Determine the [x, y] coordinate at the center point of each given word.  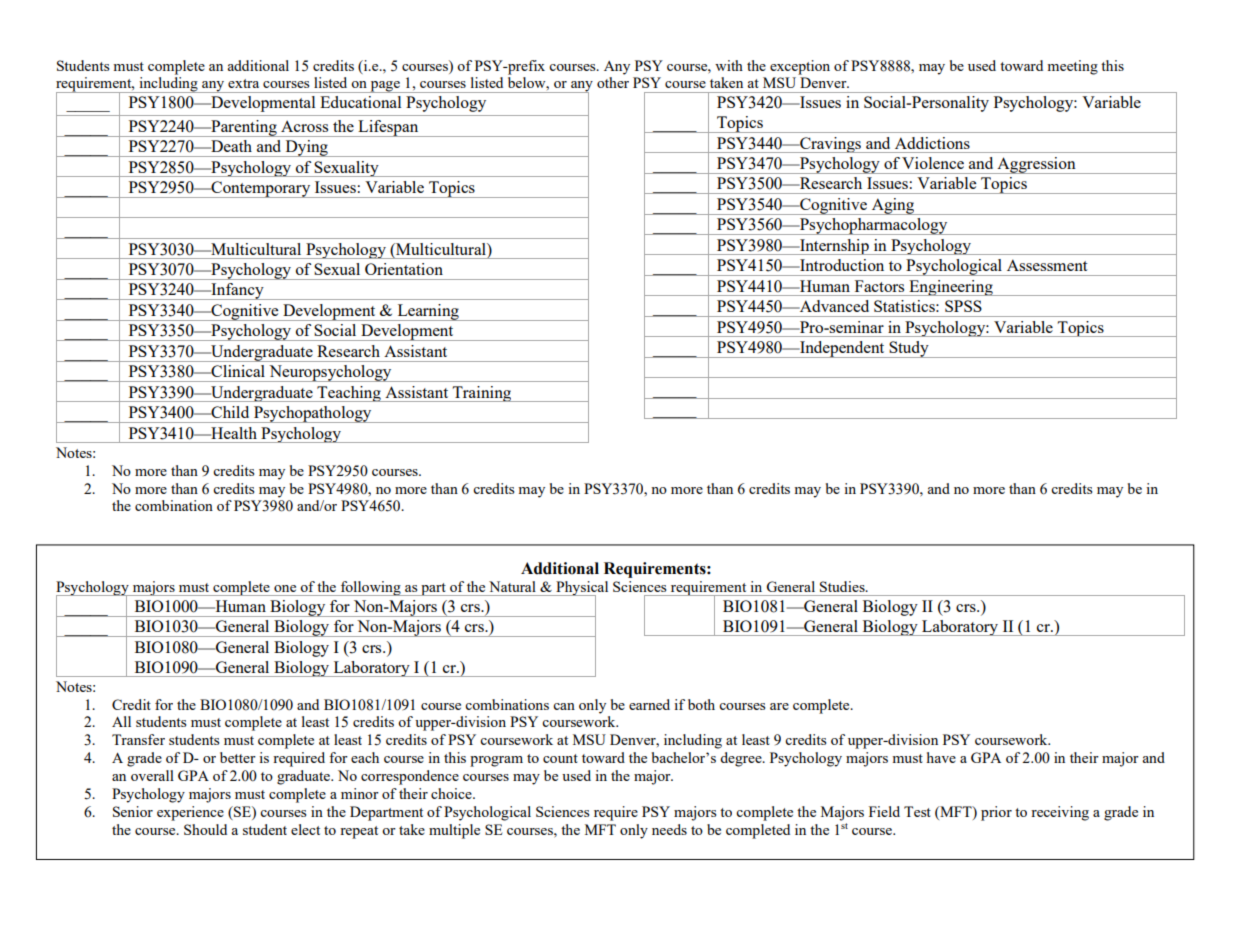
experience [190, 813]
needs [669, 829]
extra [243, 83]
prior [996, 813]
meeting [1072, 67]
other [613, 82]
